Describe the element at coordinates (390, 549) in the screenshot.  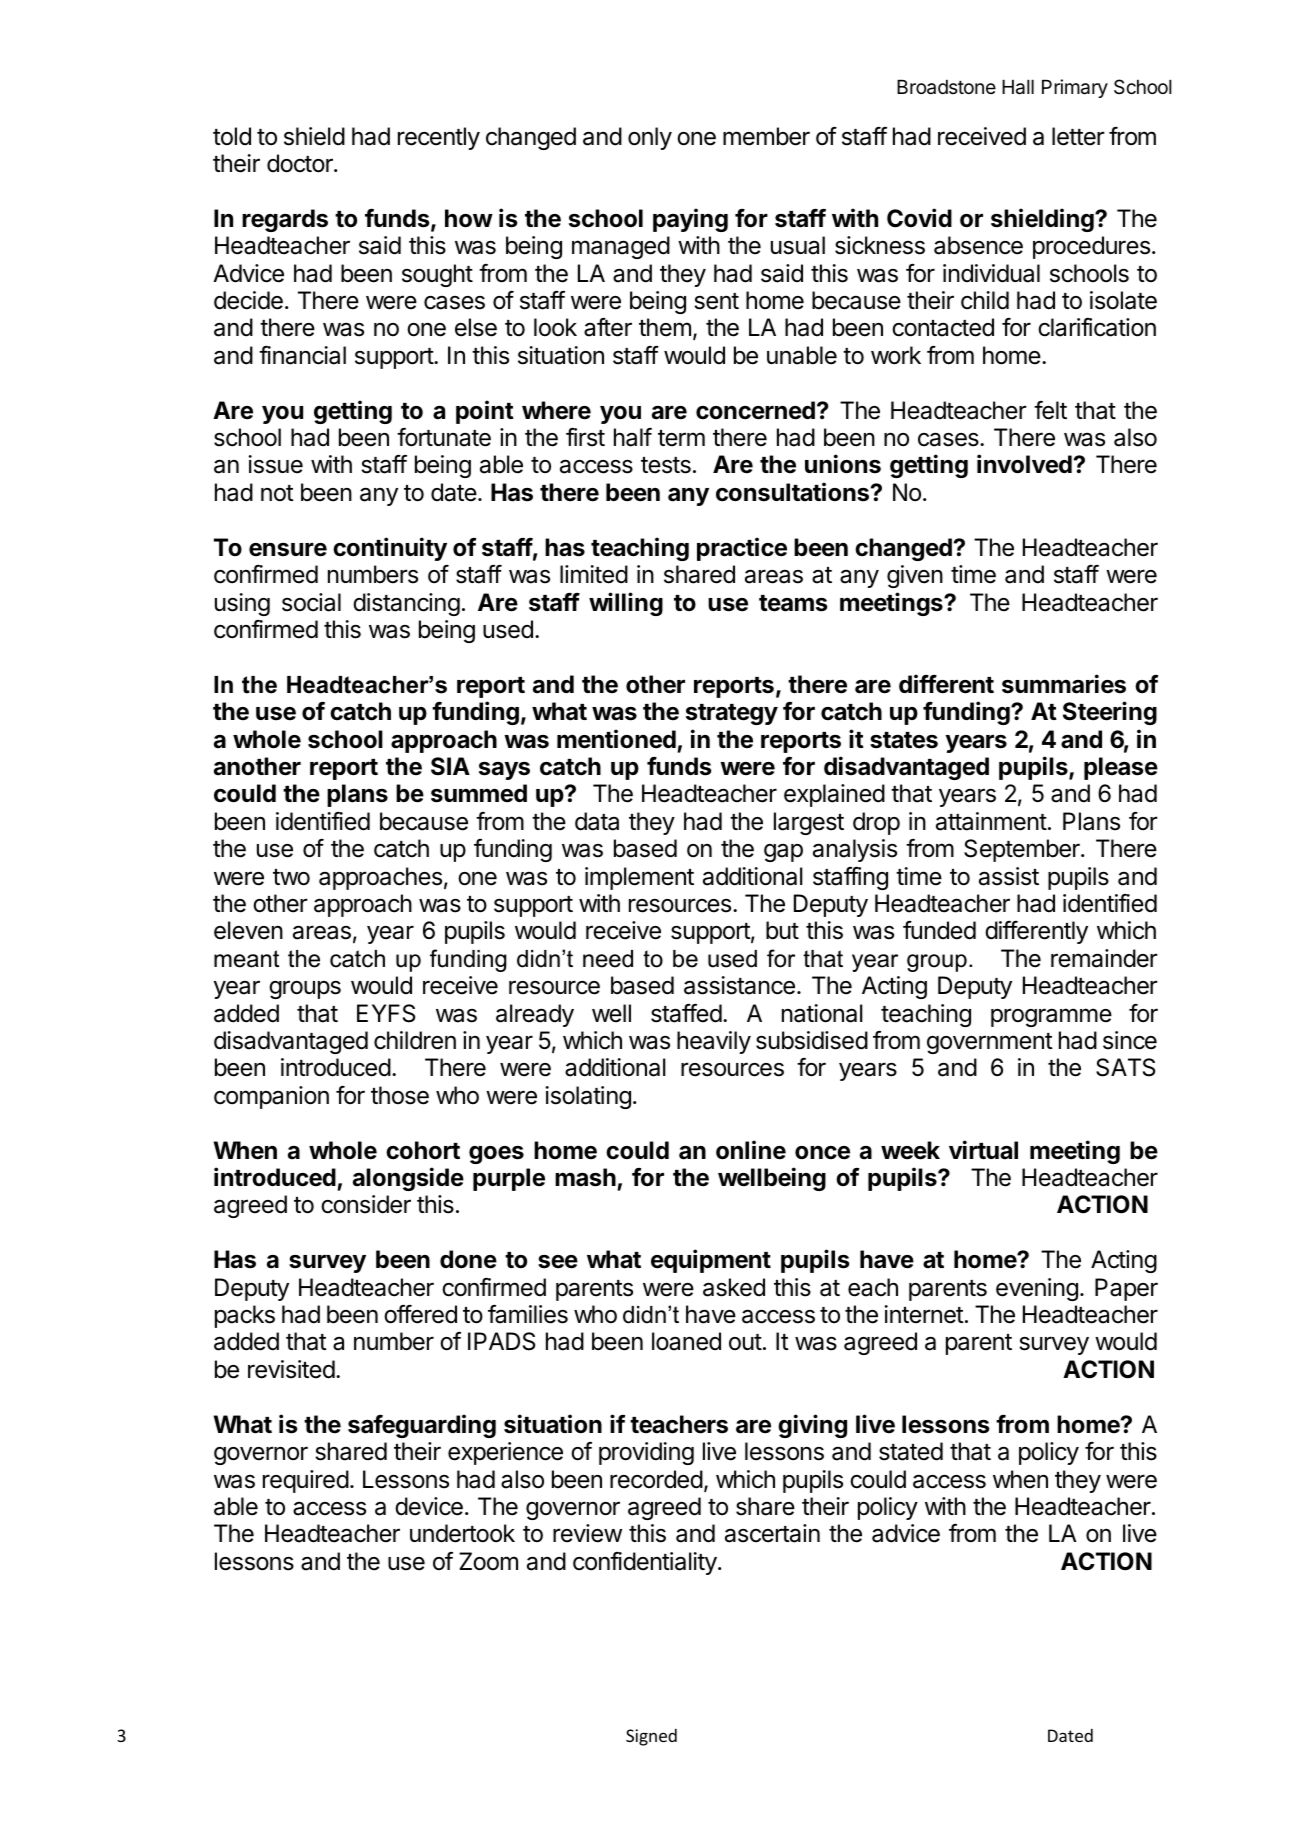
I see `continuity` at that location.
